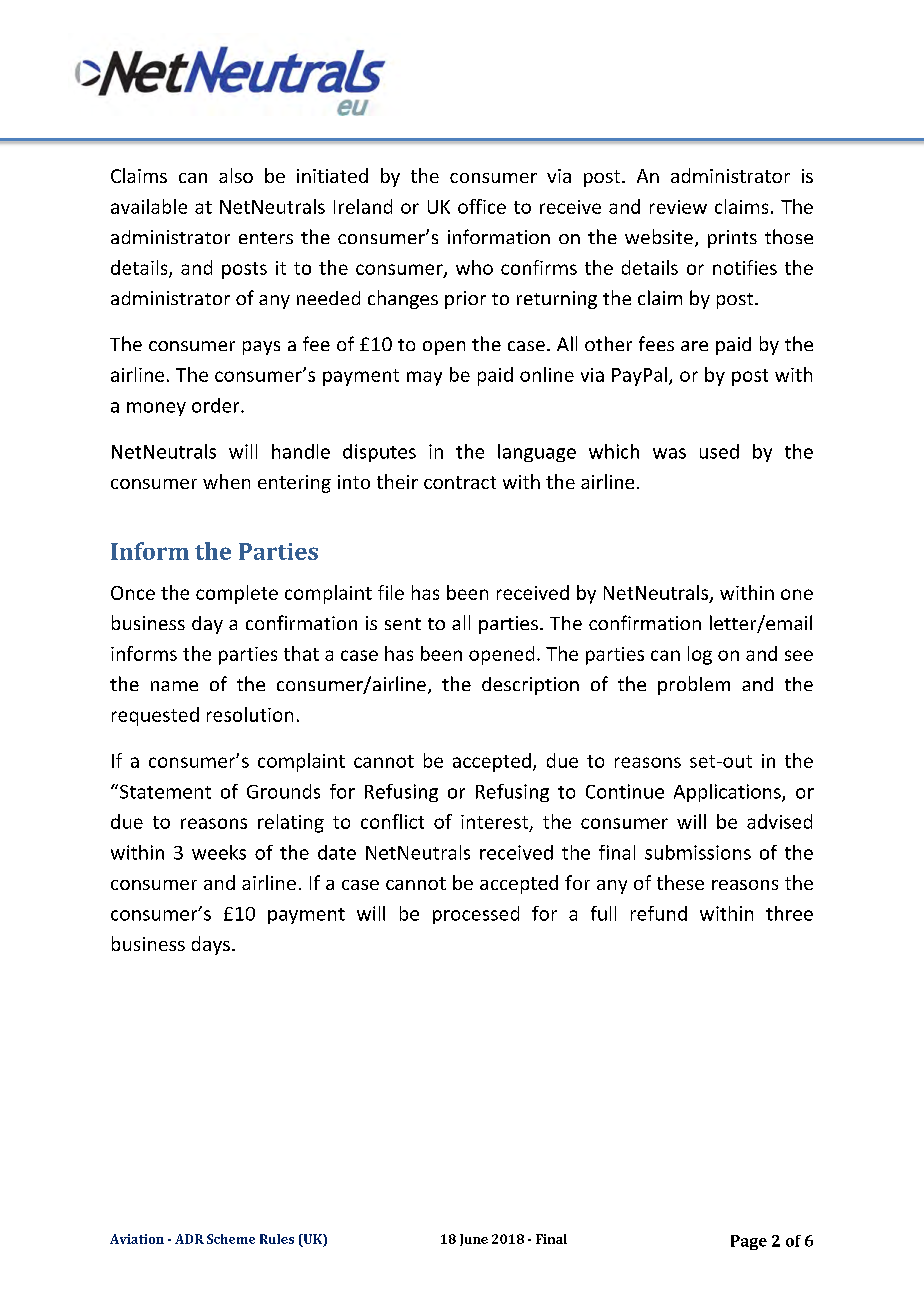 The width and height of the screenshot is (924, 1308). Describe the element at coordinates (482, 206) in the screenshot. I see `office` at that location.
